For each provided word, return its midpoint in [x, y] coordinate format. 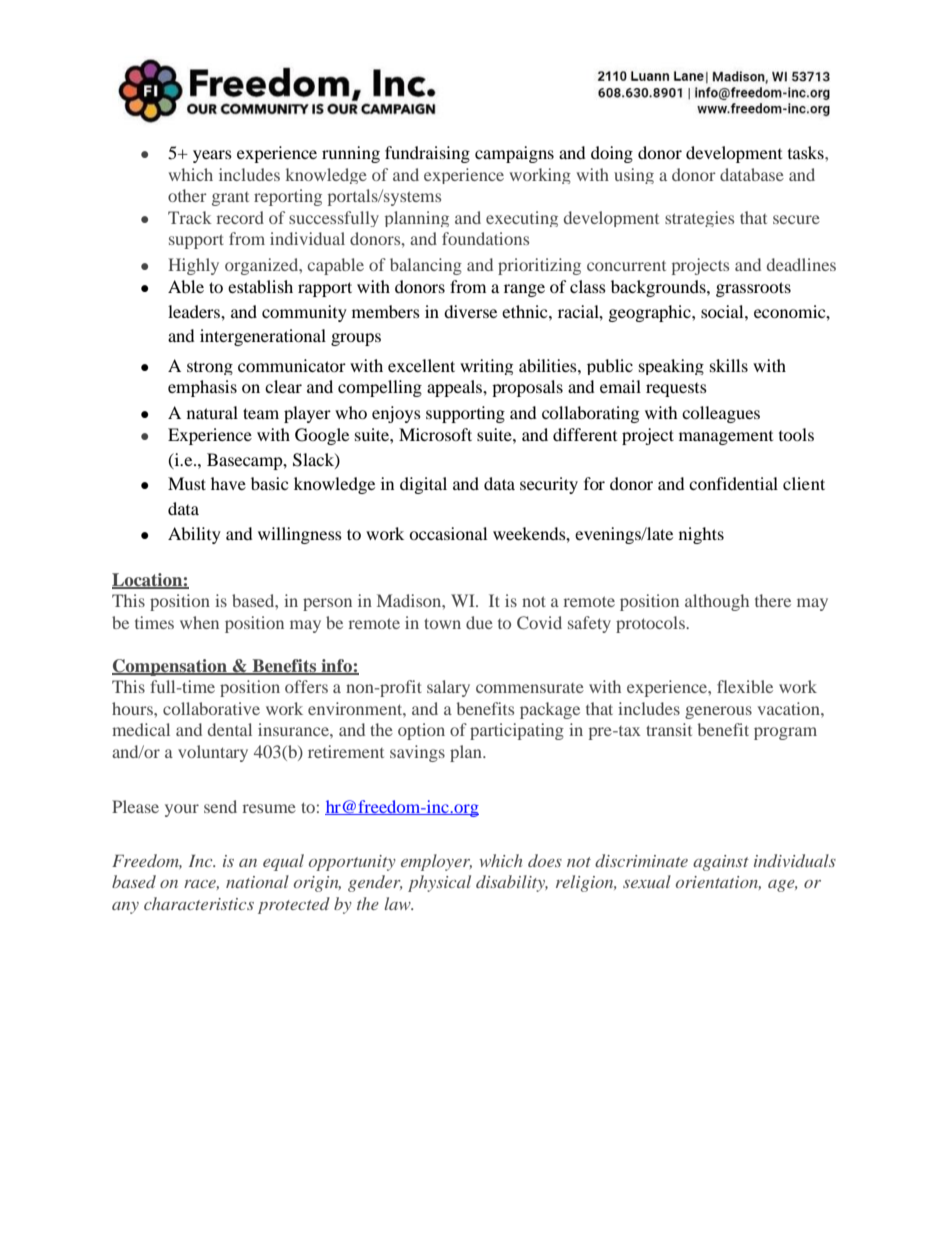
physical [439, 883]
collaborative [211, 708]
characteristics [199, 903]
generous [718, 712]
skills [729, 365]
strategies [699, 219]
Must [187, 483]
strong [210, 368]
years [212, 156]
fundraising [427, 154]
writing [486, 367]
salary [448, 688]
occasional [448, 533]
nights [701, 535]
